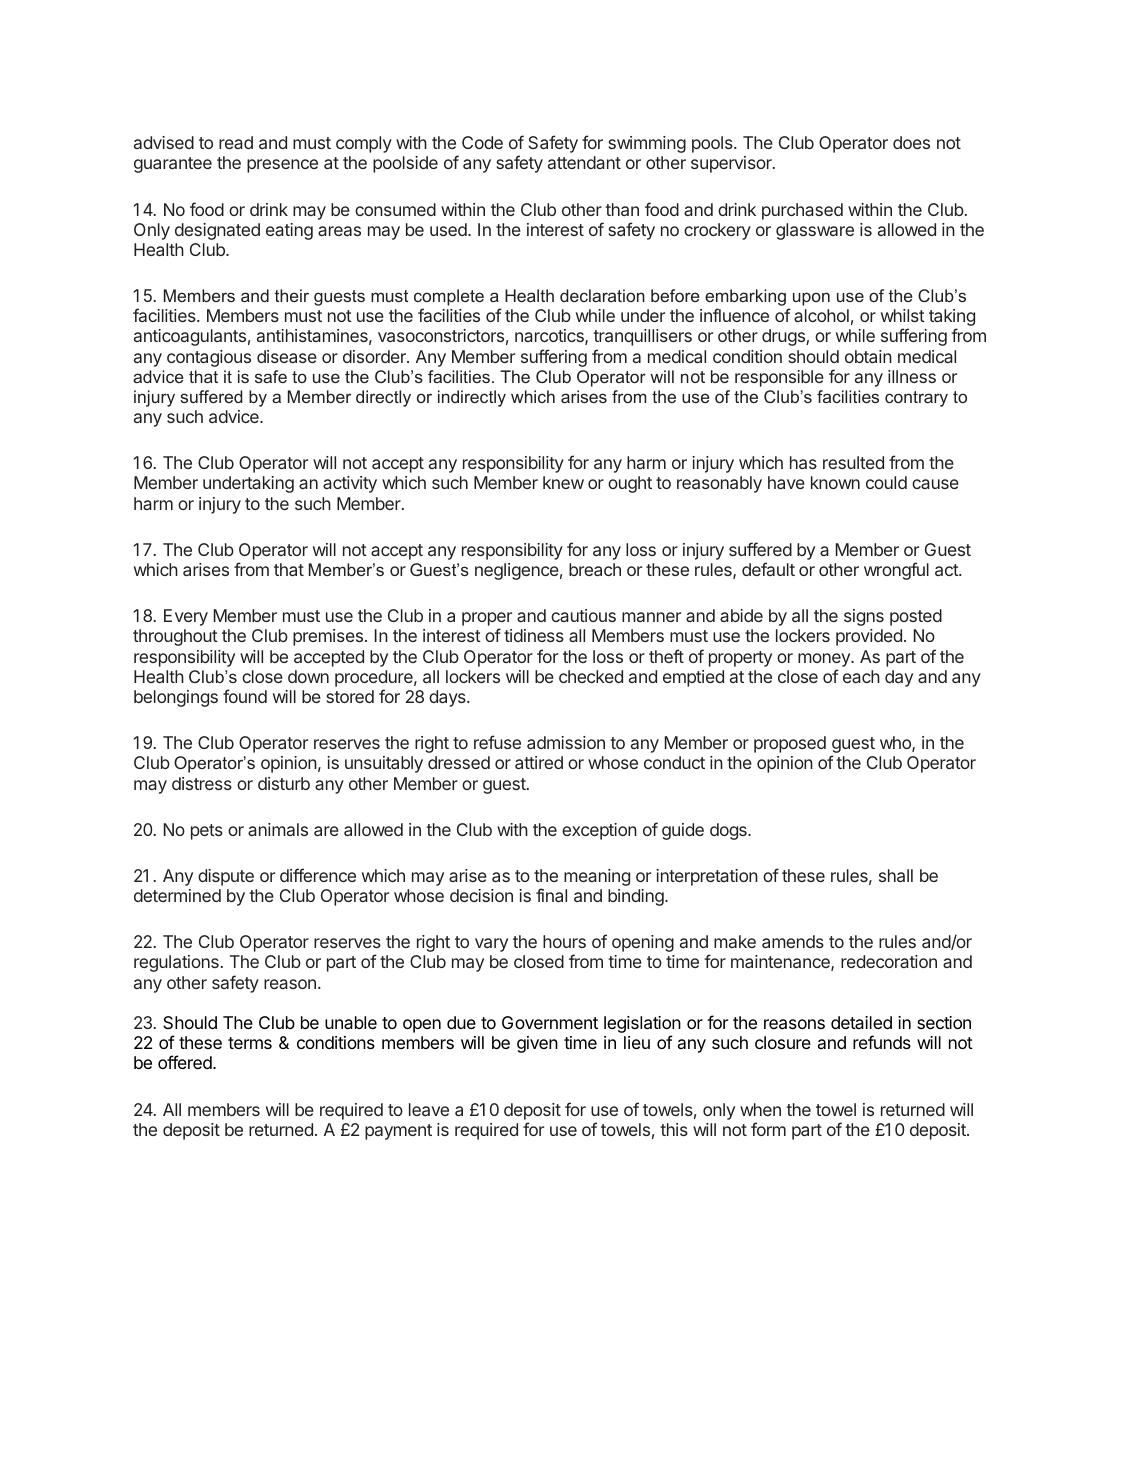  Describe the element at coordinates (350, 484) in the screenshot. I see `activity` at that location.
